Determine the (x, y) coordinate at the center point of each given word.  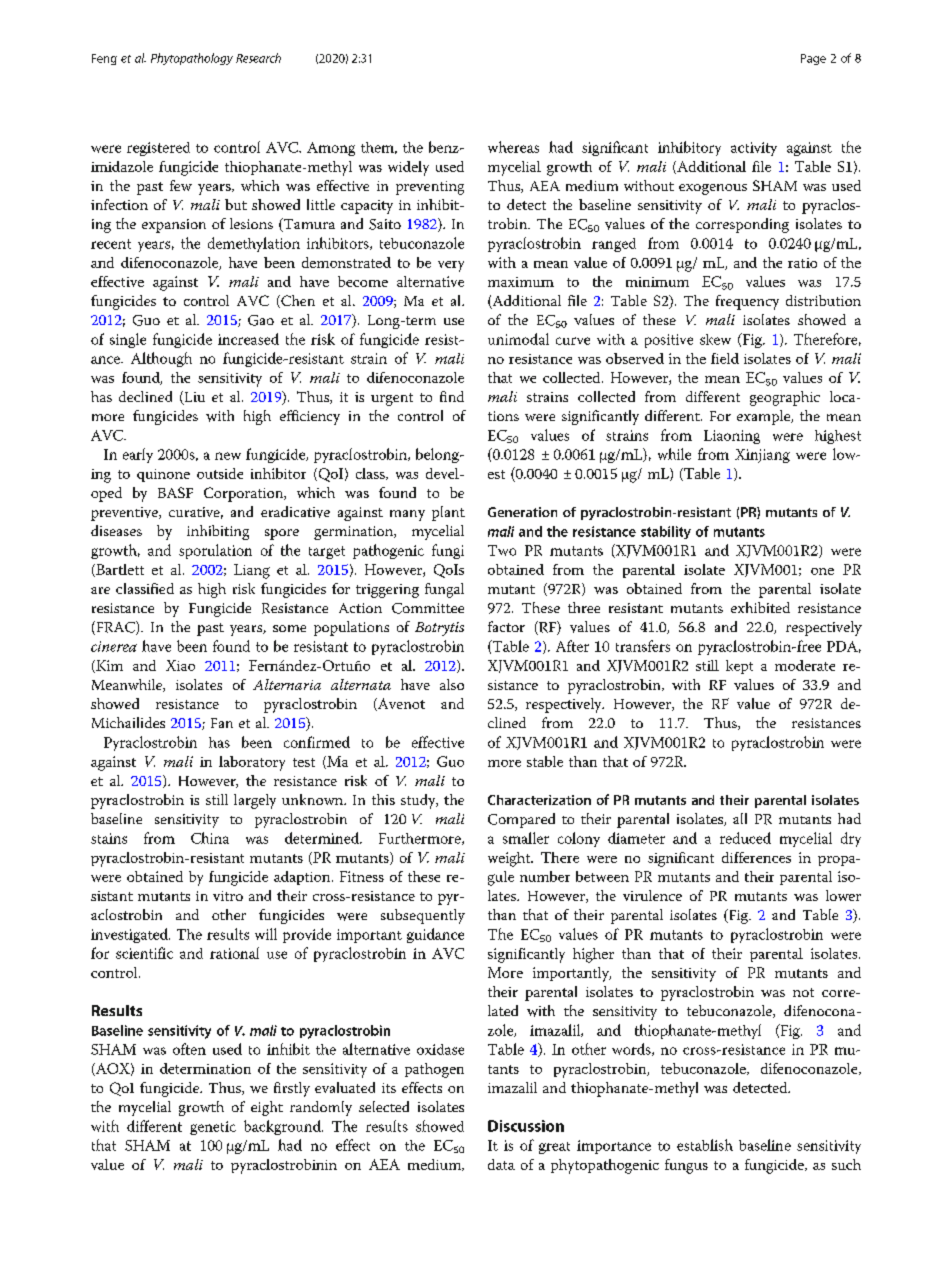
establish (705, 1145)
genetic (213, 1128)
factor (506, 626)
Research (258, 58)
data (501, 1164)
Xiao (180, 665)
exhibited (760, 607)
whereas (513, 147)
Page (813, 59)
